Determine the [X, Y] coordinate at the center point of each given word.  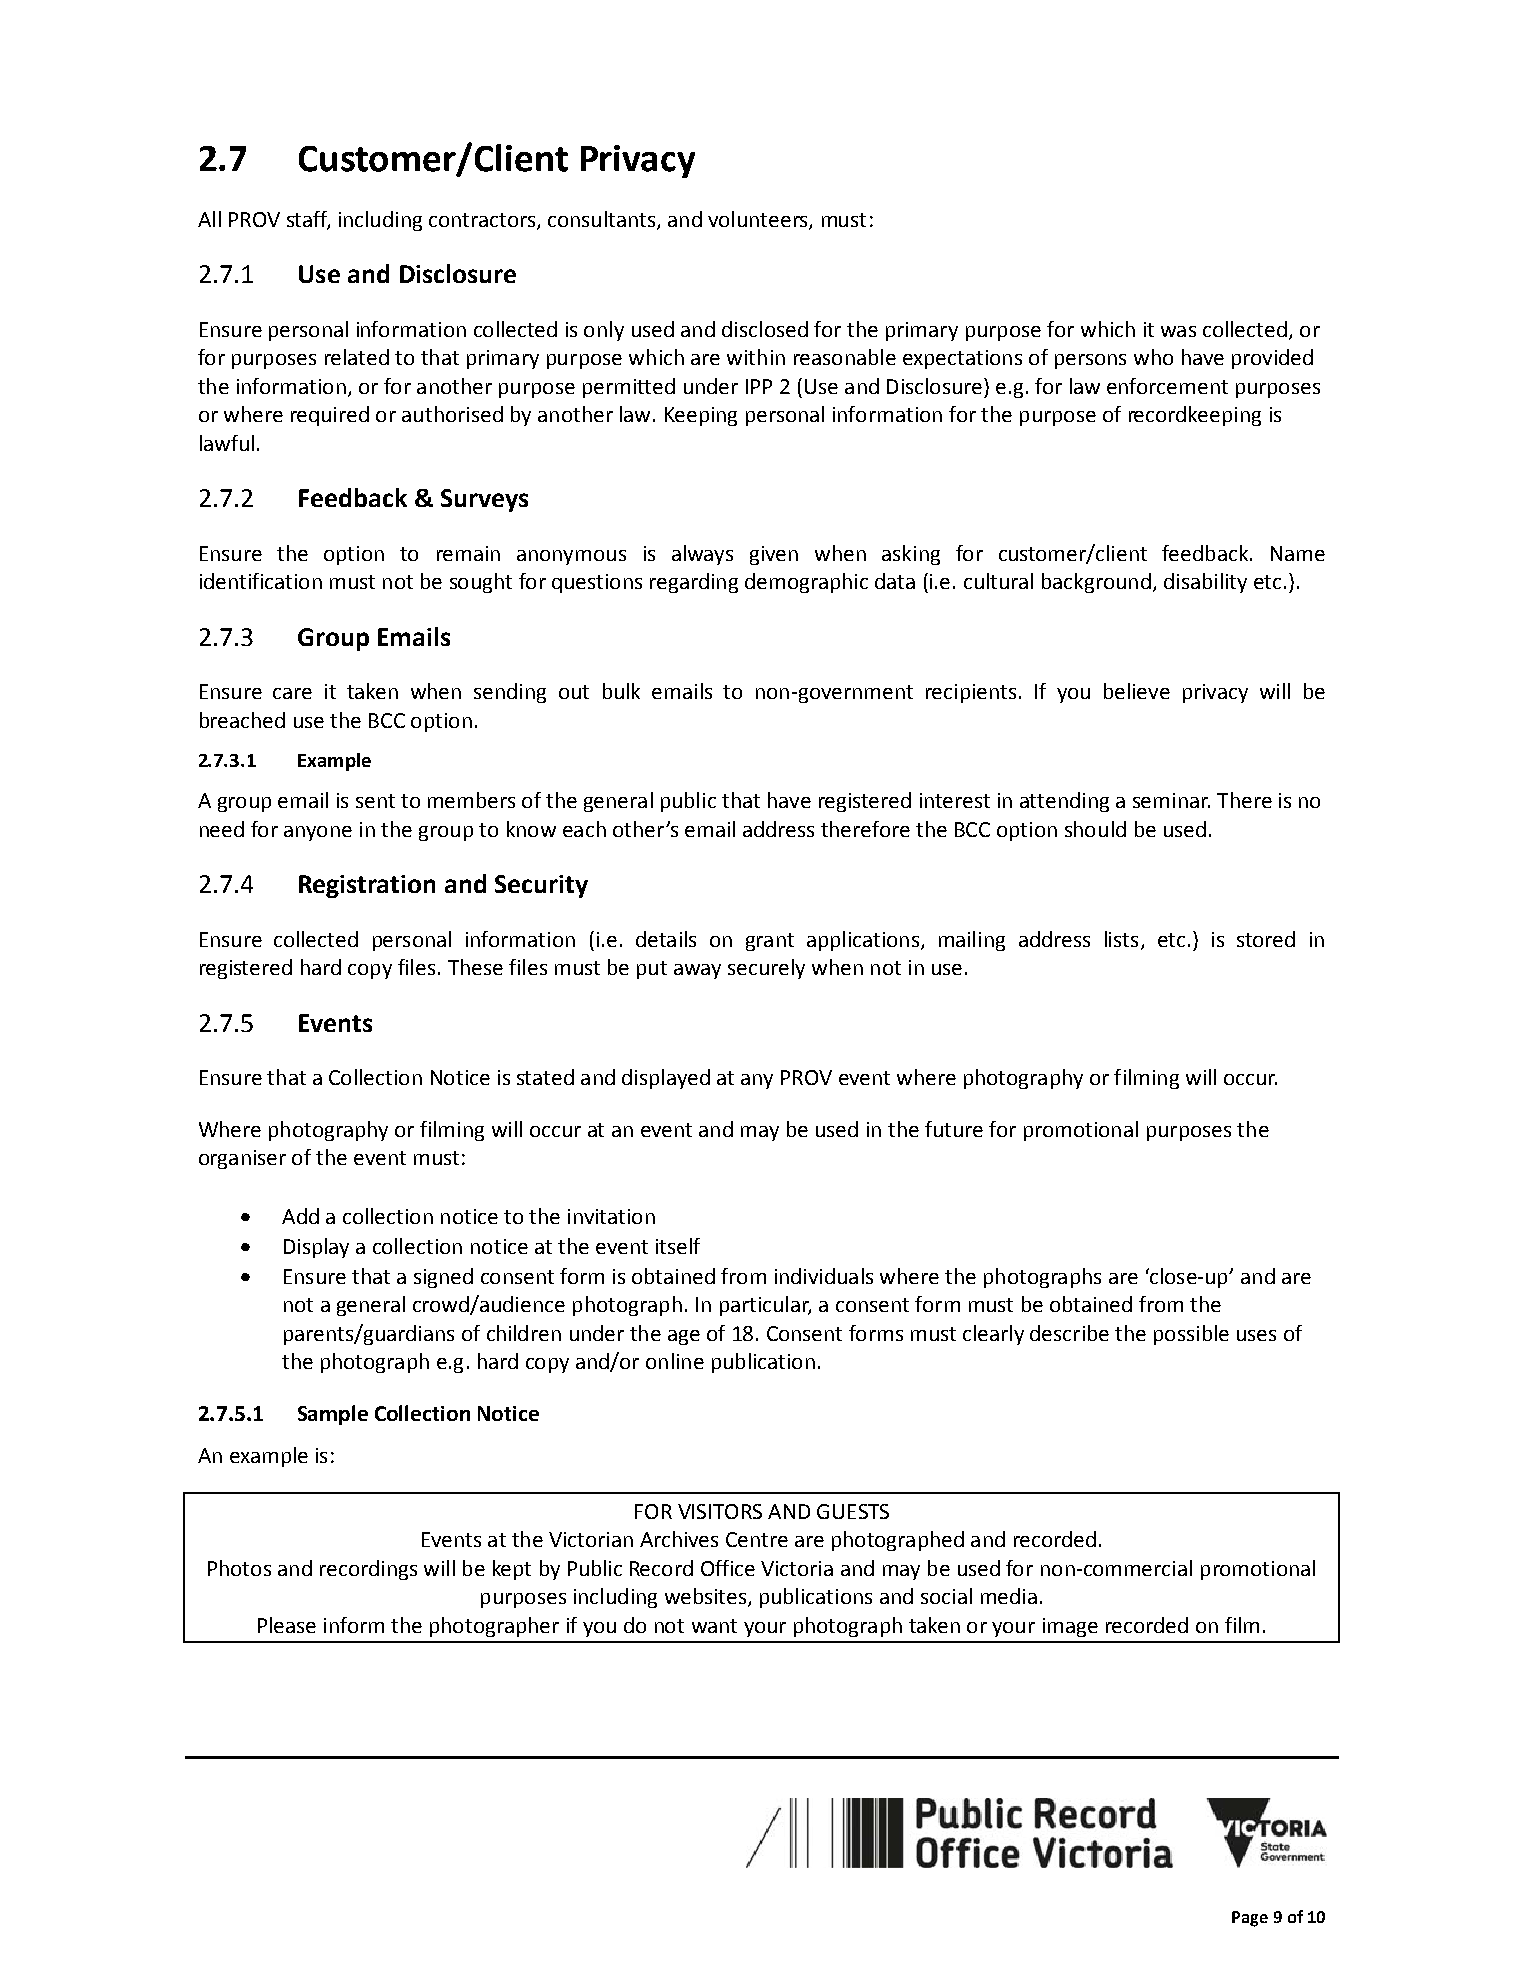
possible [1191, 1335]
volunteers [759, 220]
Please [287, 1625]
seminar [1171, 800]
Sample [333, 1415]
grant [770, 942]
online [675, 1361]
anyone [318, 833]
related [357, 357]
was [1178, 331]
